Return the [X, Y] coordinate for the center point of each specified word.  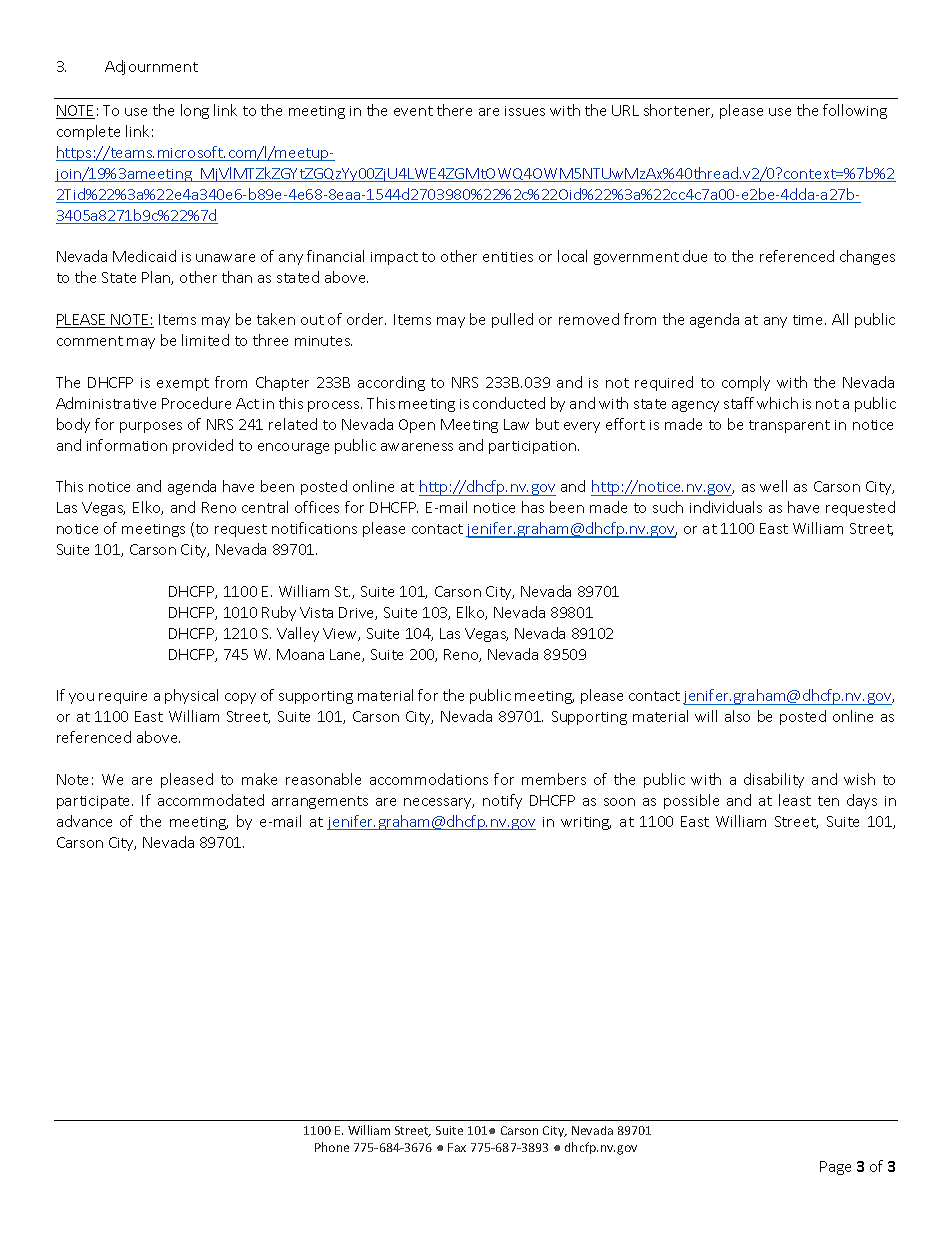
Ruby [279, 613]
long [195, 111]
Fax [457, 1147]
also [737, 716]
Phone [332, 1147]
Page [835, 1168]
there [454, 110]
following [855, 111]
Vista [316, 612]
